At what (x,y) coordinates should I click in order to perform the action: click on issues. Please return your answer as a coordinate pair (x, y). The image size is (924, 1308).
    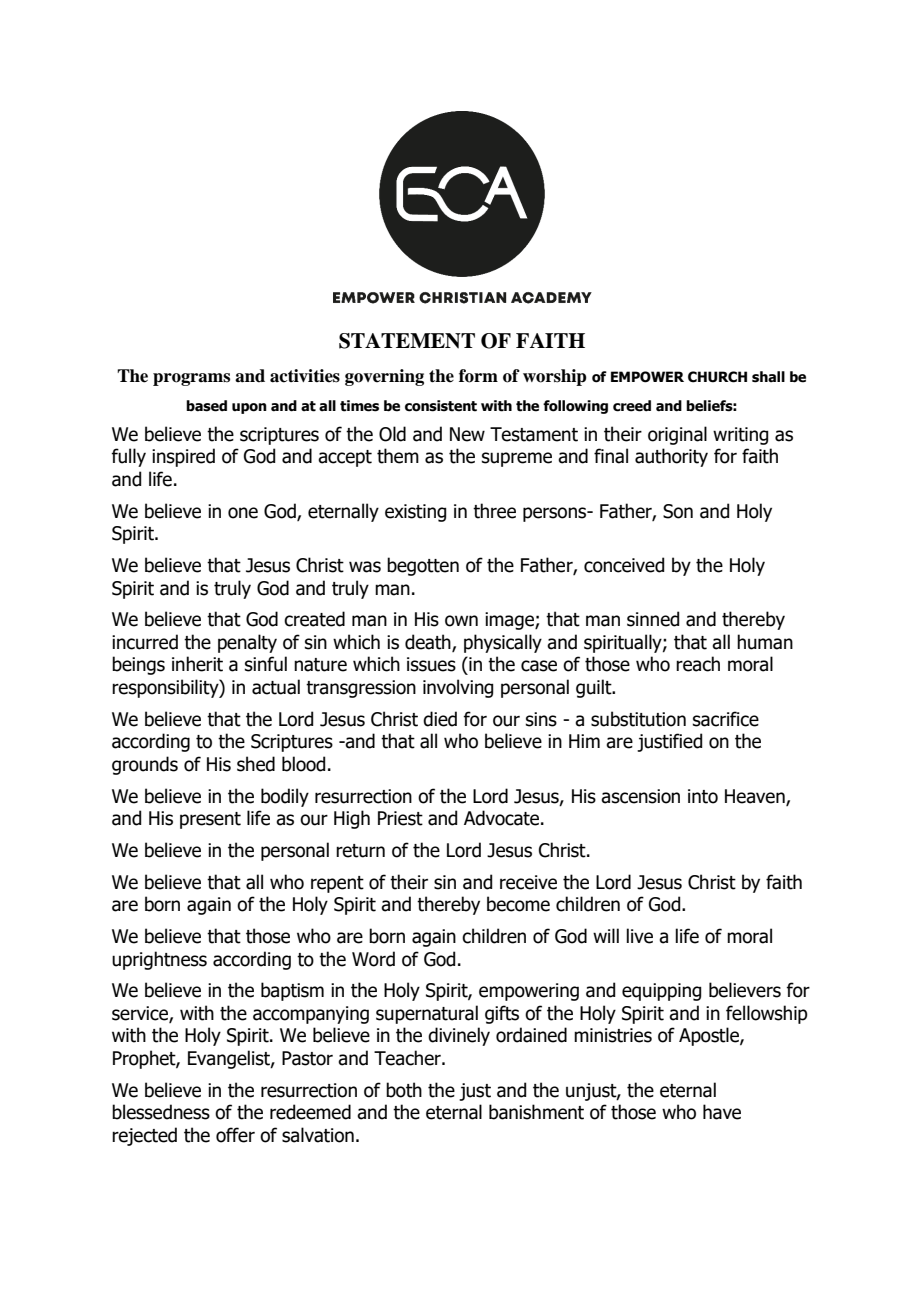
    Looking at the image, I should click on (431, 664).
